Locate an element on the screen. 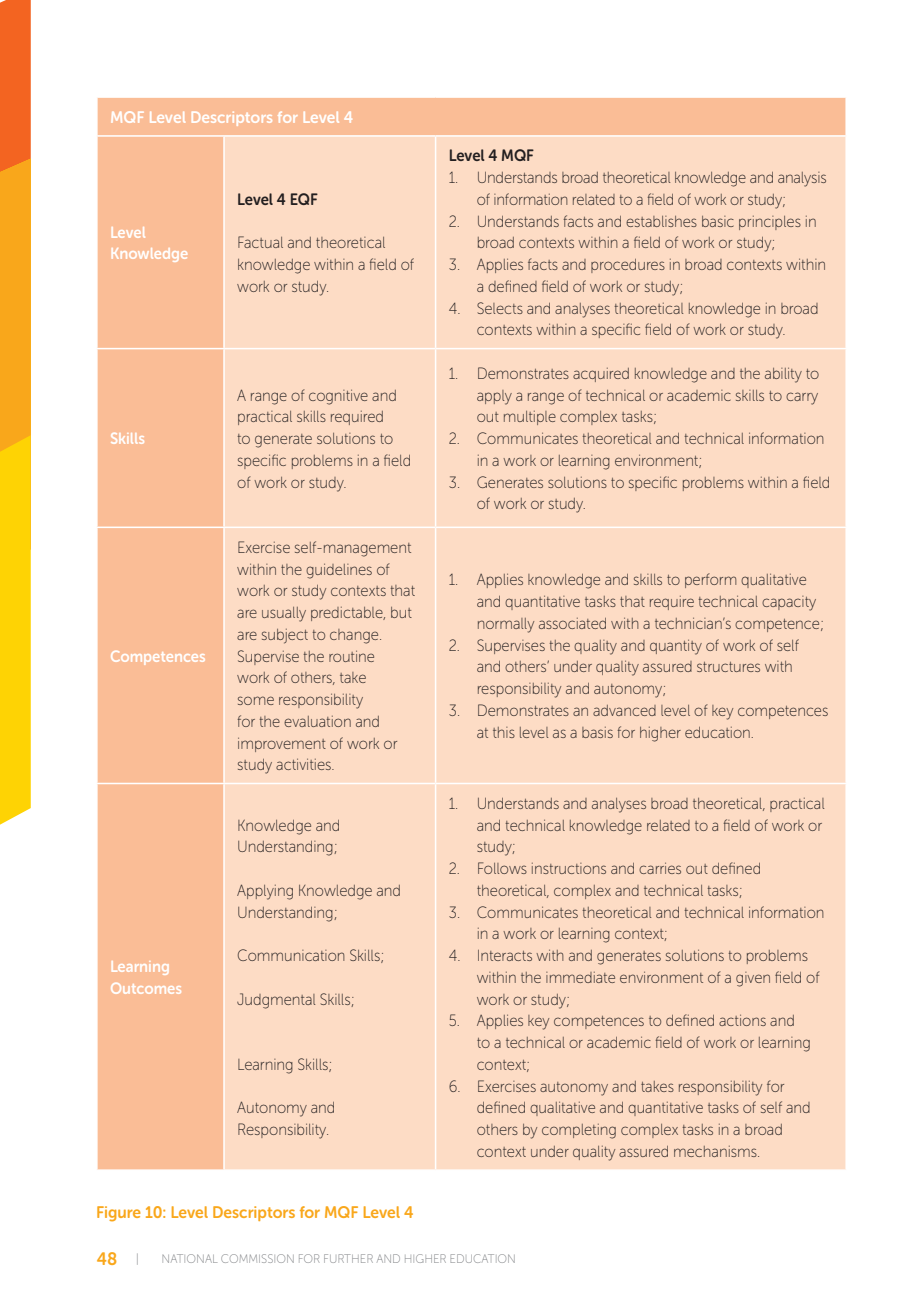  basic is located at coordinates (718, 221).
